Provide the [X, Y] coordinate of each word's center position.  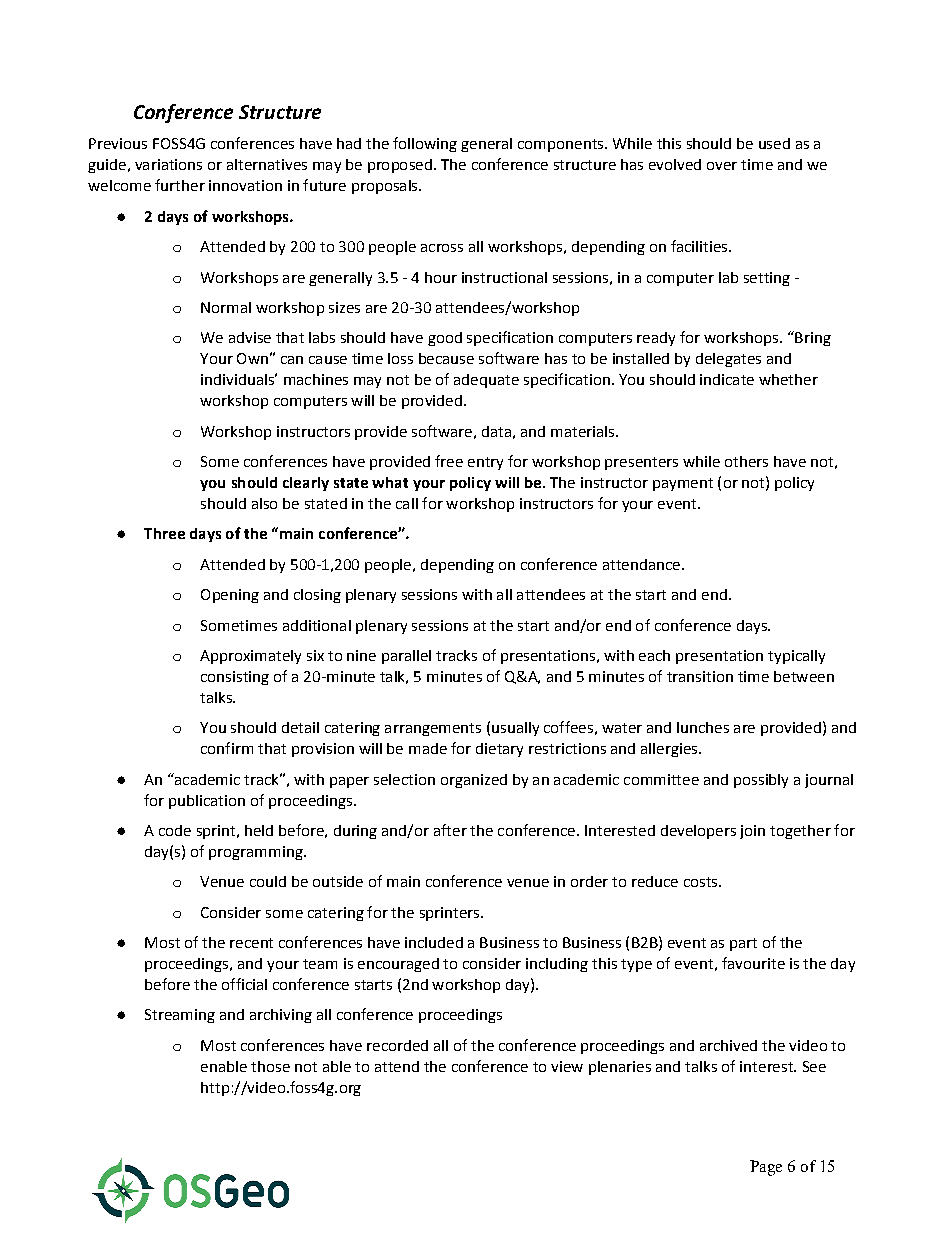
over [722, 166]
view [567, 1066]
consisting [235, 678]
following [425, 144]
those [270, 1066]
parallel [406, 657]
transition [700, 676]
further [180, 185]
